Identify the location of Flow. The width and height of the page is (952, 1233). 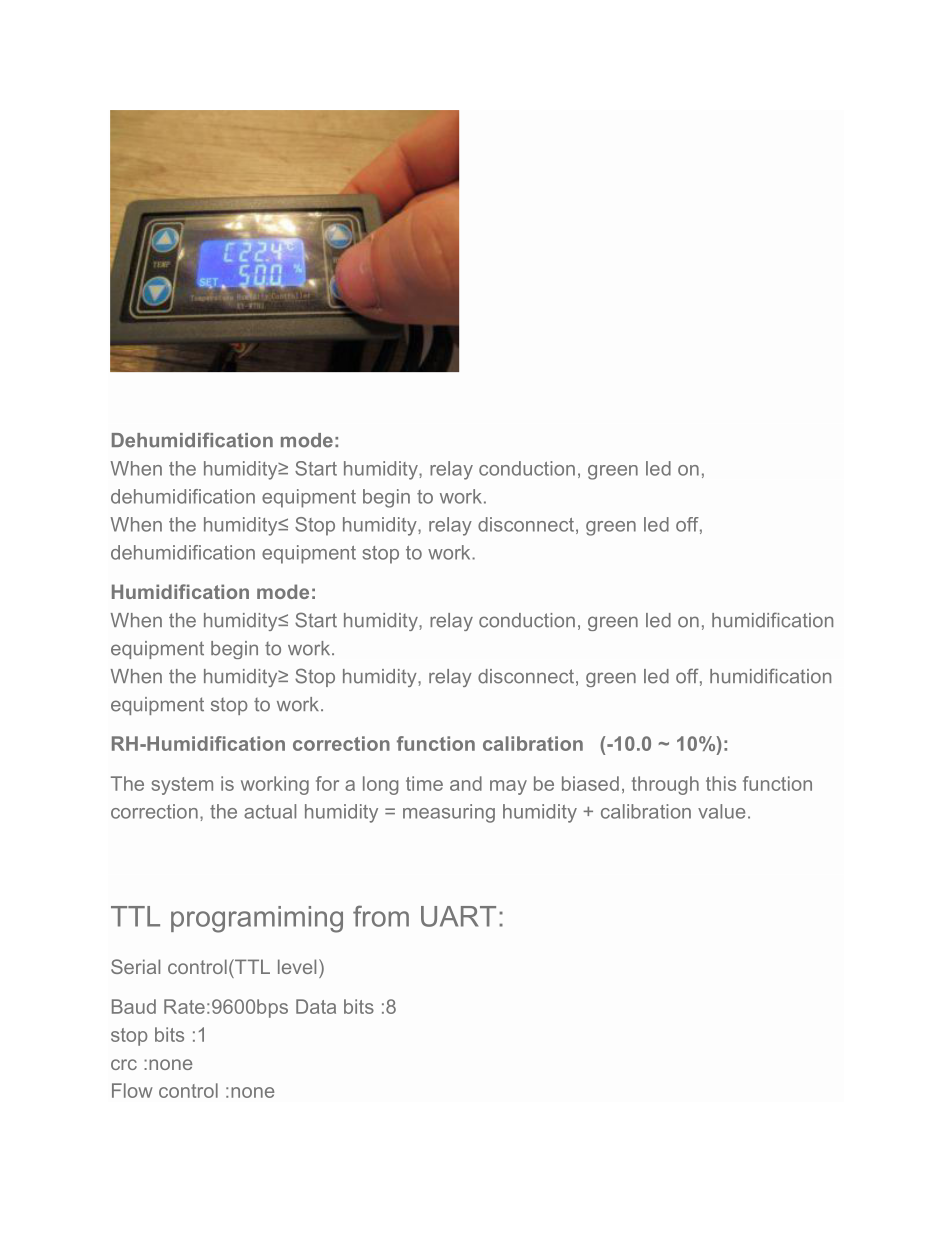
(132, 1090).
